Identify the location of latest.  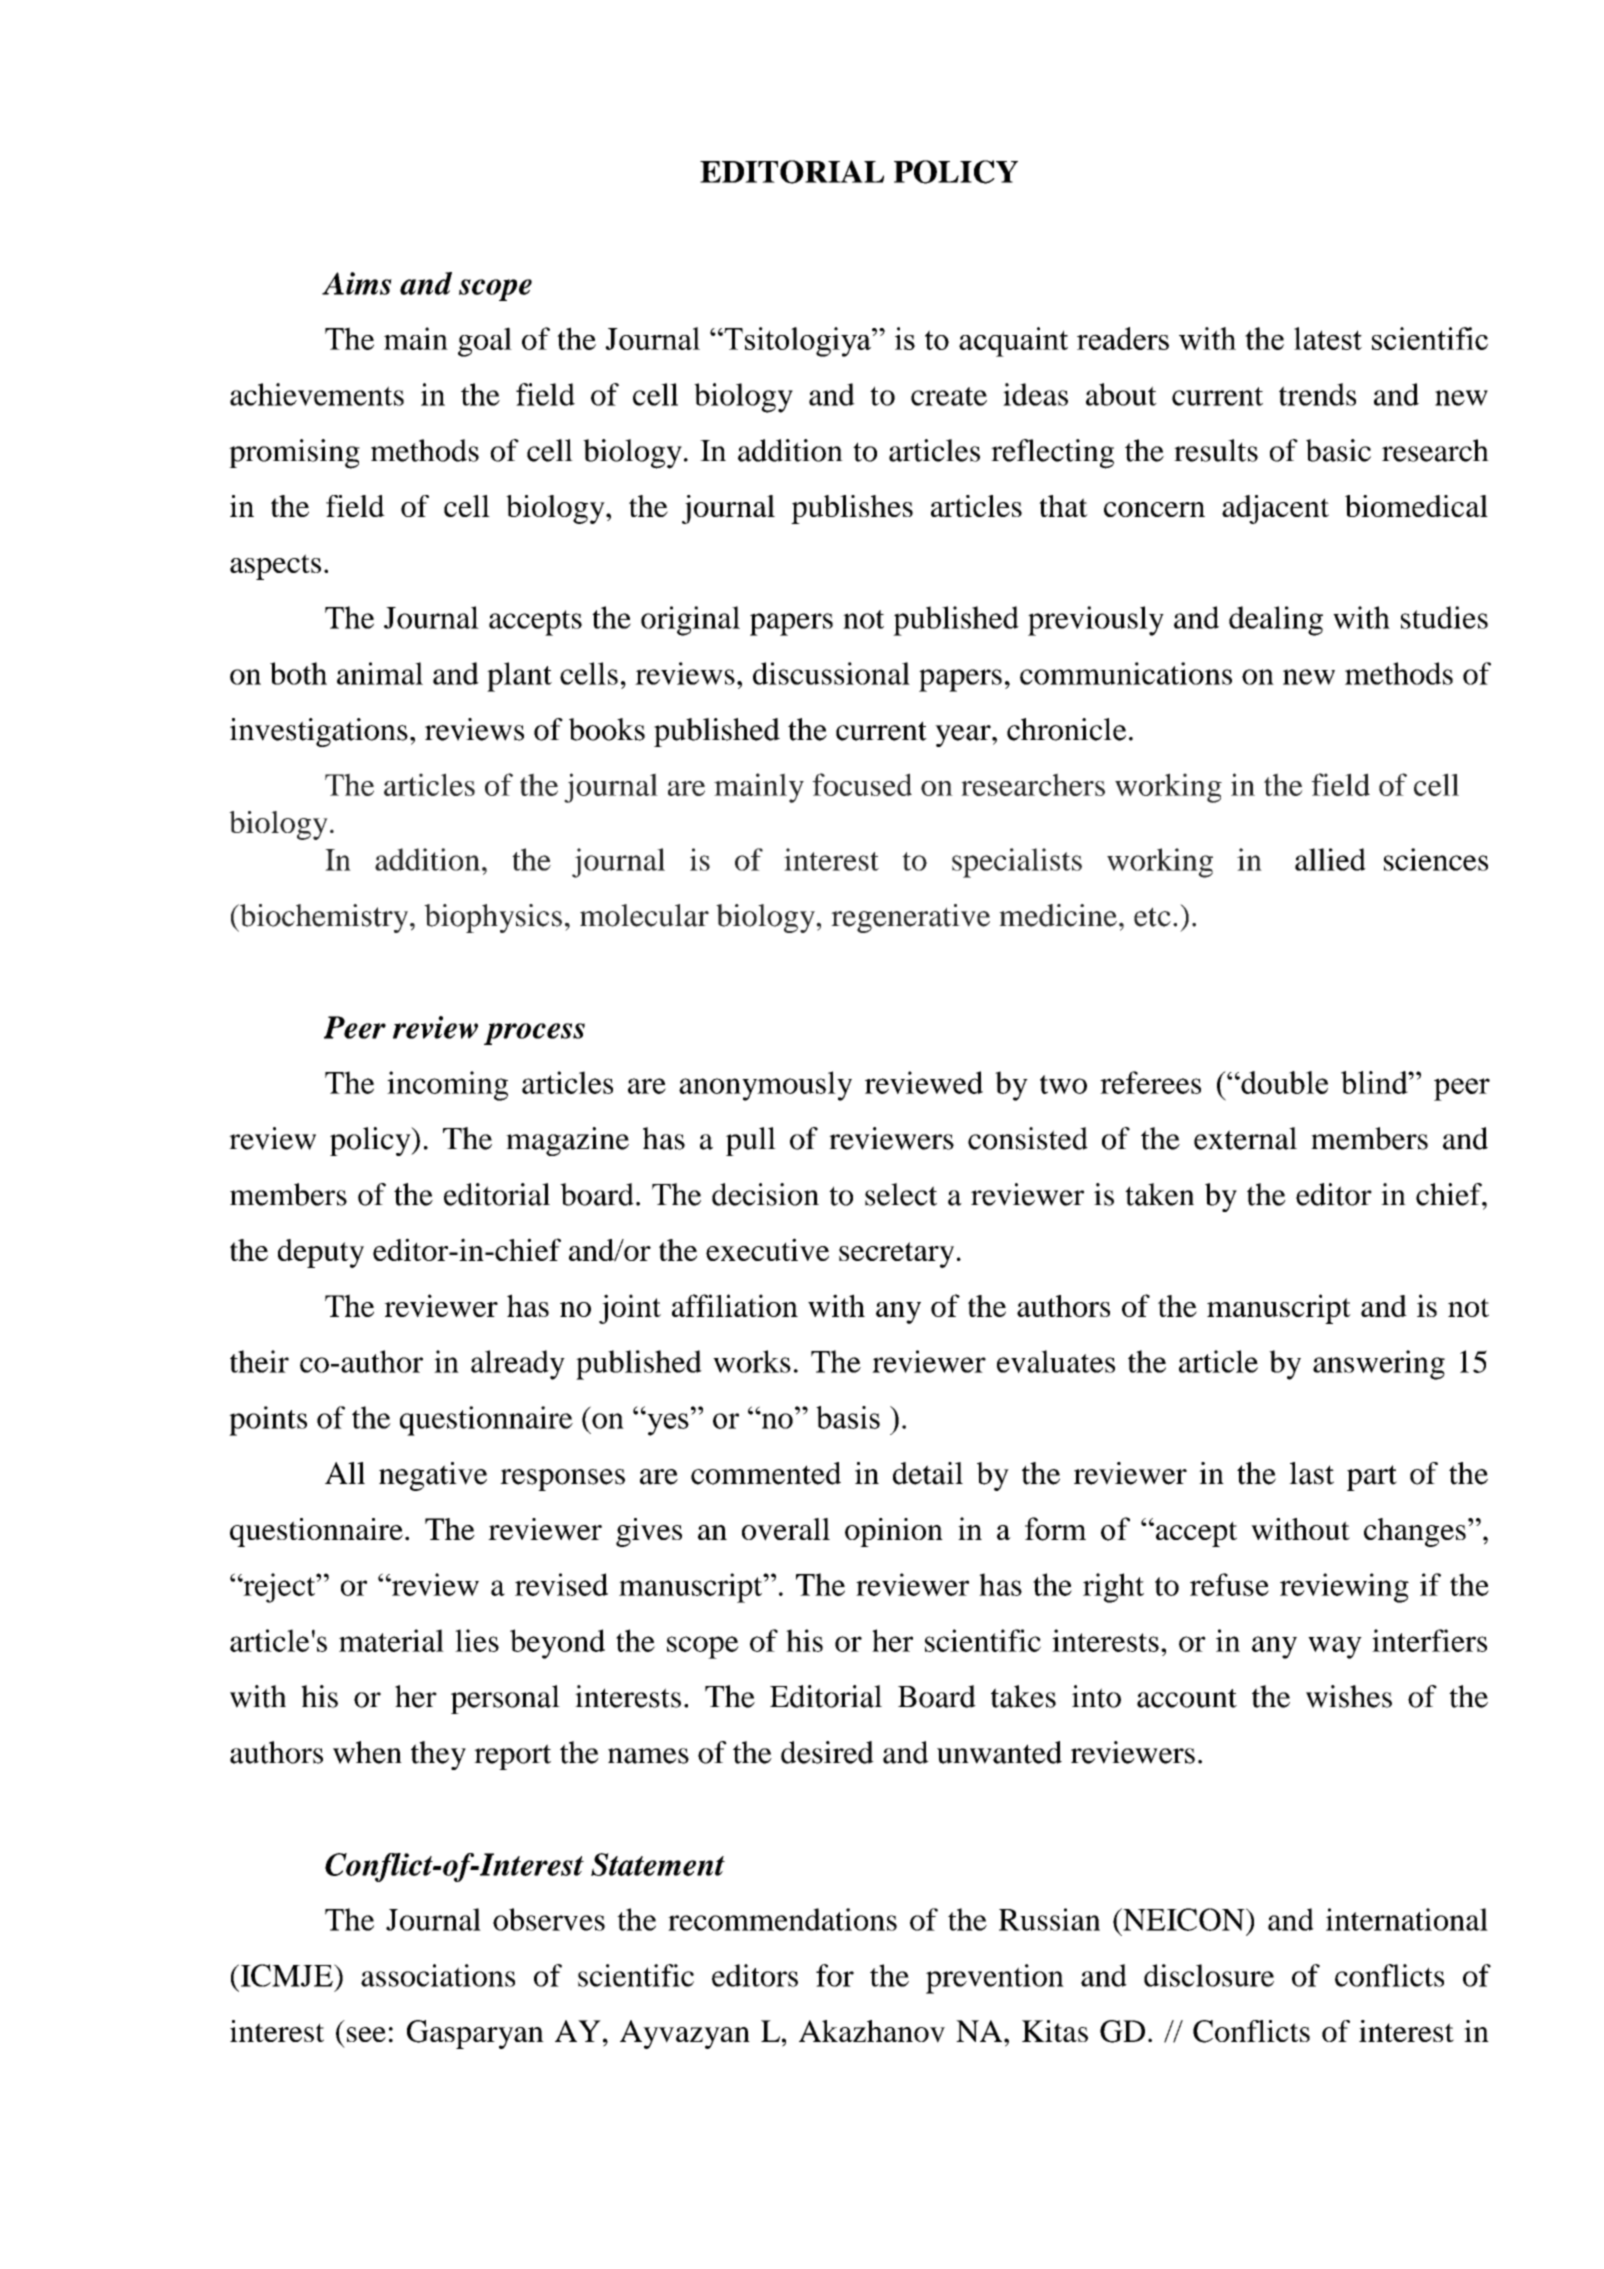
(1328, 338).
